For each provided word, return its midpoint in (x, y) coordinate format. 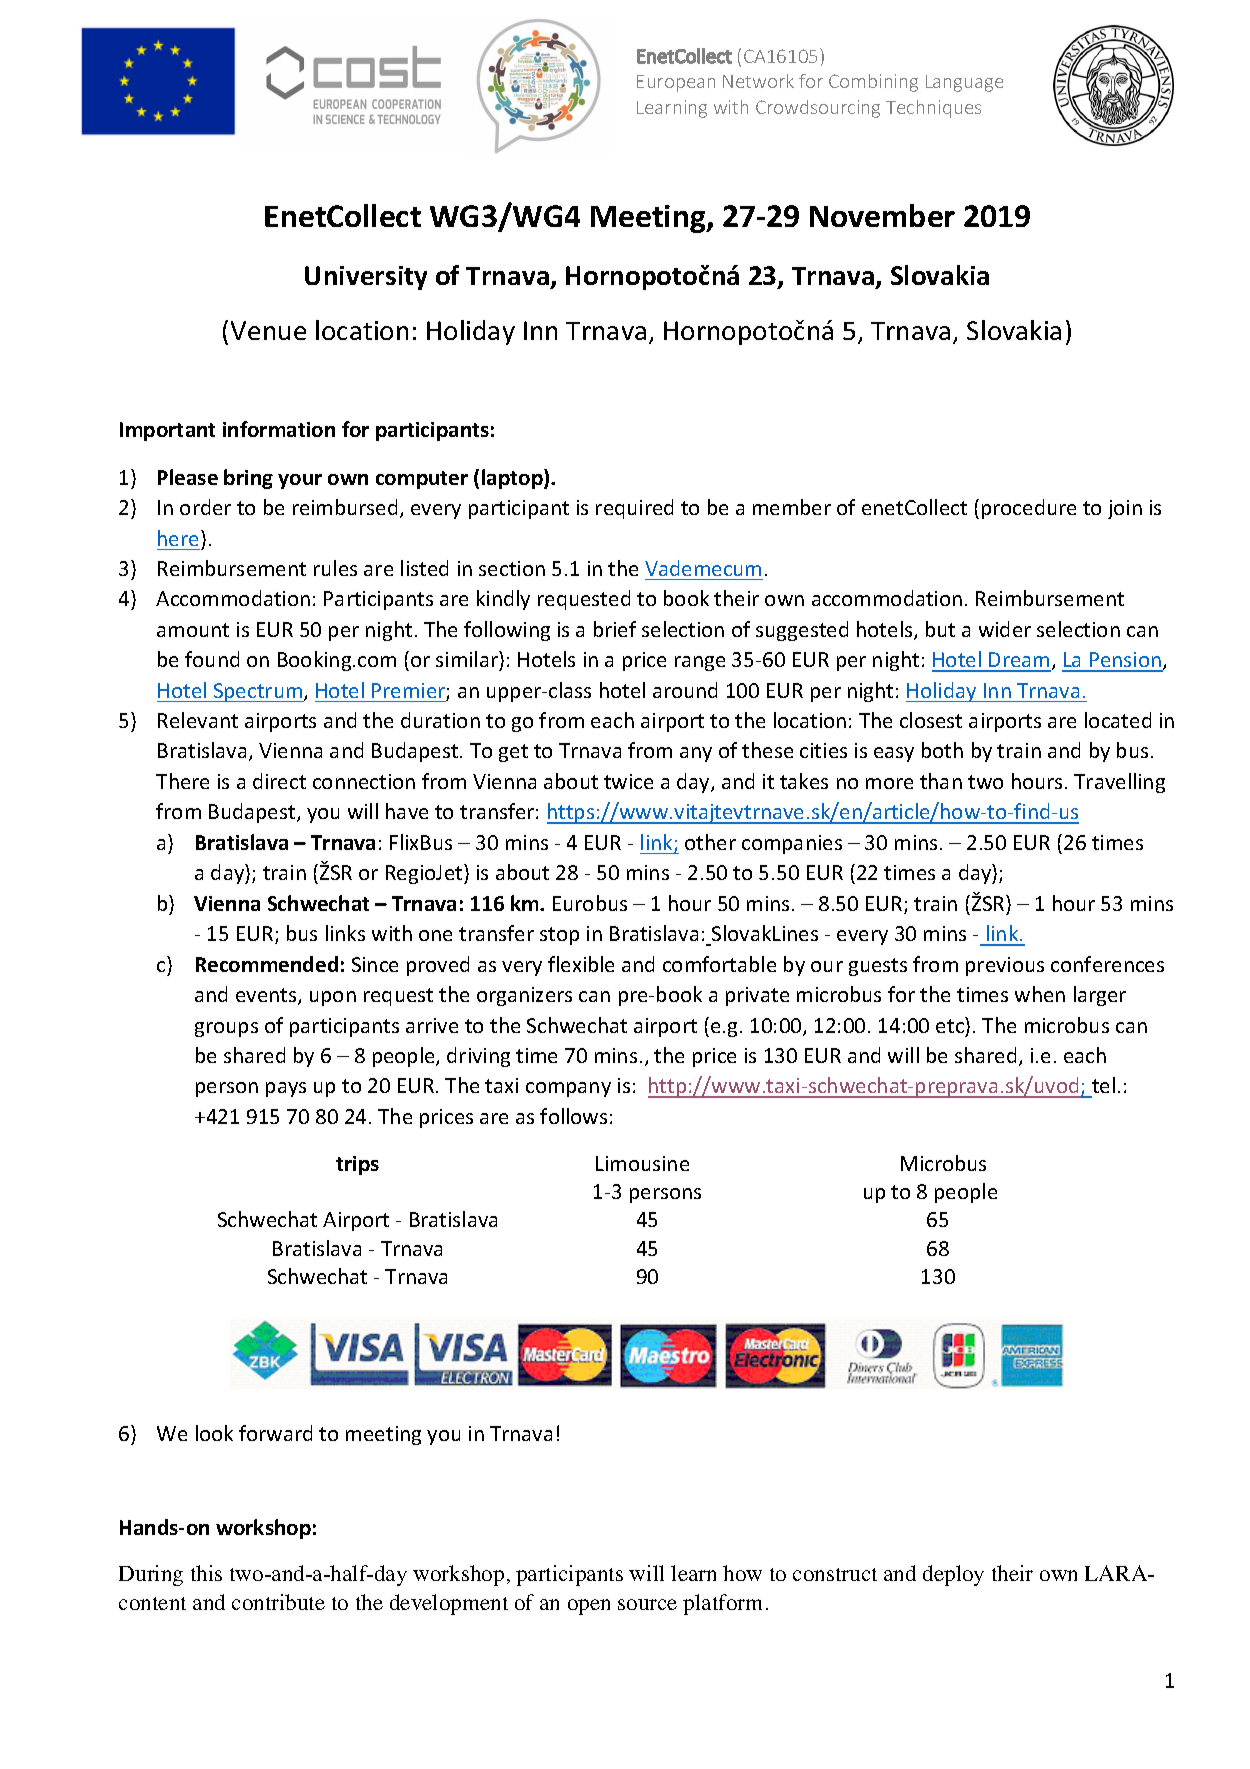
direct (279, 781)
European (676, 83)
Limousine (642, 1163)
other (710, 842)
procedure (1029, 509)
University (366, 278)
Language (964, 83)
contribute (278, 1602)
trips (357, 1165)
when (1040, 994)
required (634, 509)
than (941, 781)
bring (248, 479)
